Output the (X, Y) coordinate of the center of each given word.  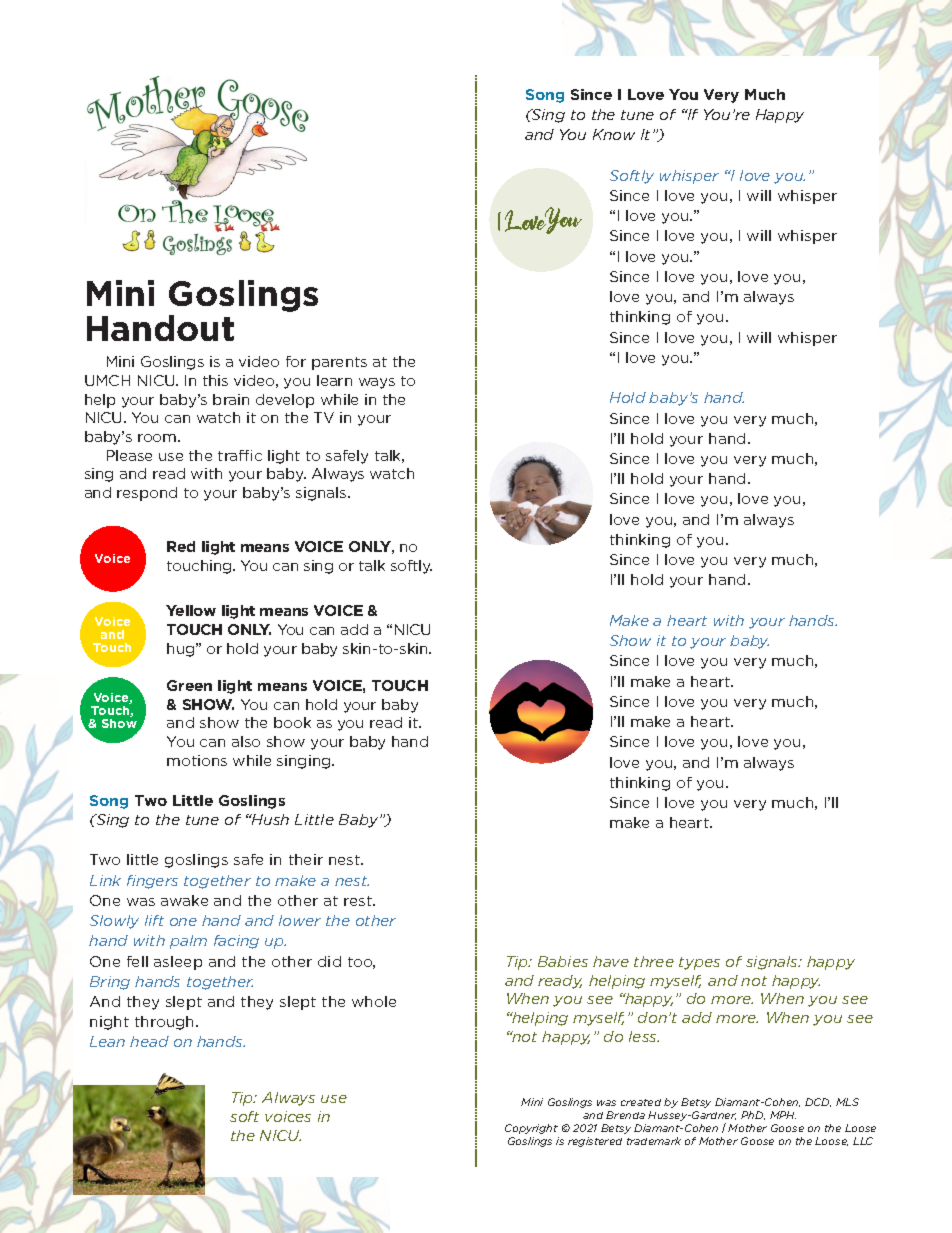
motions (197, 760)
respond (147, 494)
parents (339, 363)
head (149, 1041)
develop (285, 401)
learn (334, 380)
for (296, 361)
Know (614, 134)
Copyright (531, 1129)
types (699, 963)
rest (359, 901)
